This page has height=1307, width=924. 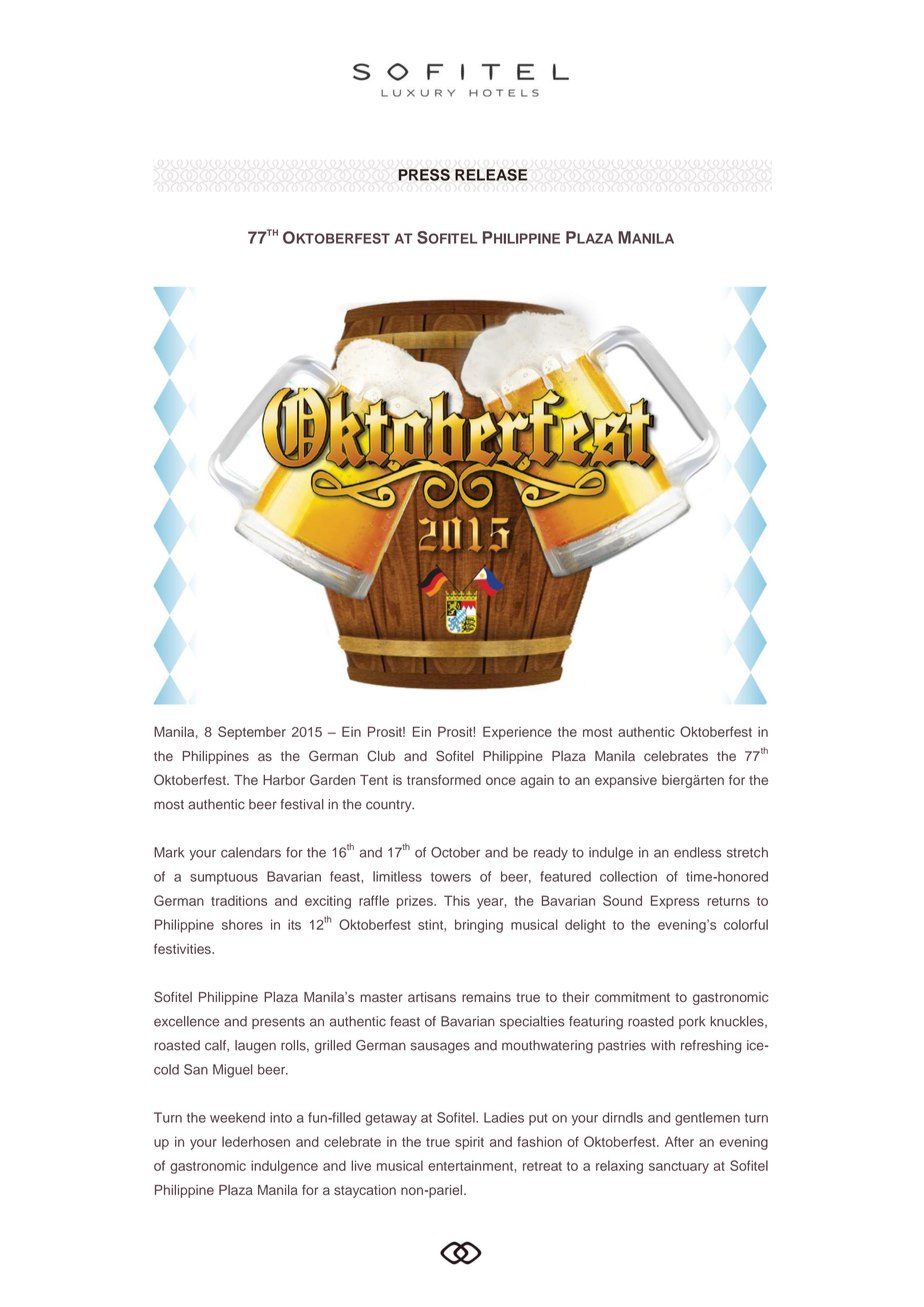 What do you see at coordinates (224, 878) in the page?
I see `sumptuous` at bounding box center [224, 878].
